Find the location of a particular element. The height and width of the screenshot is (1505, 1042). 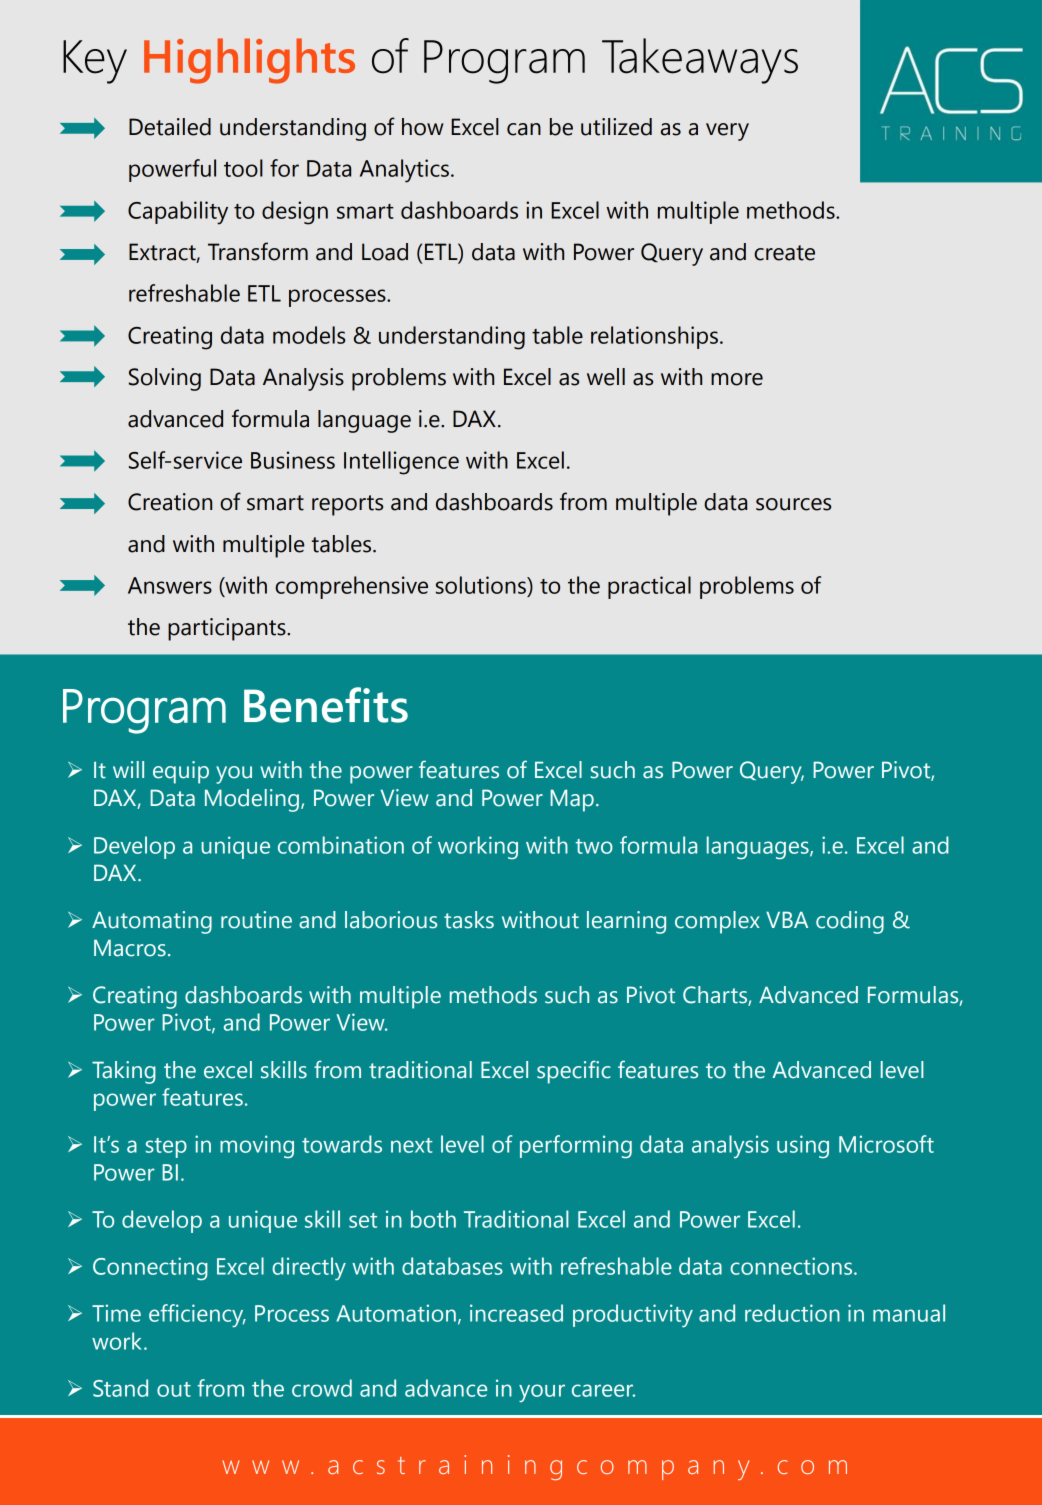

Takeaways is located at coordinates (700, 61).
